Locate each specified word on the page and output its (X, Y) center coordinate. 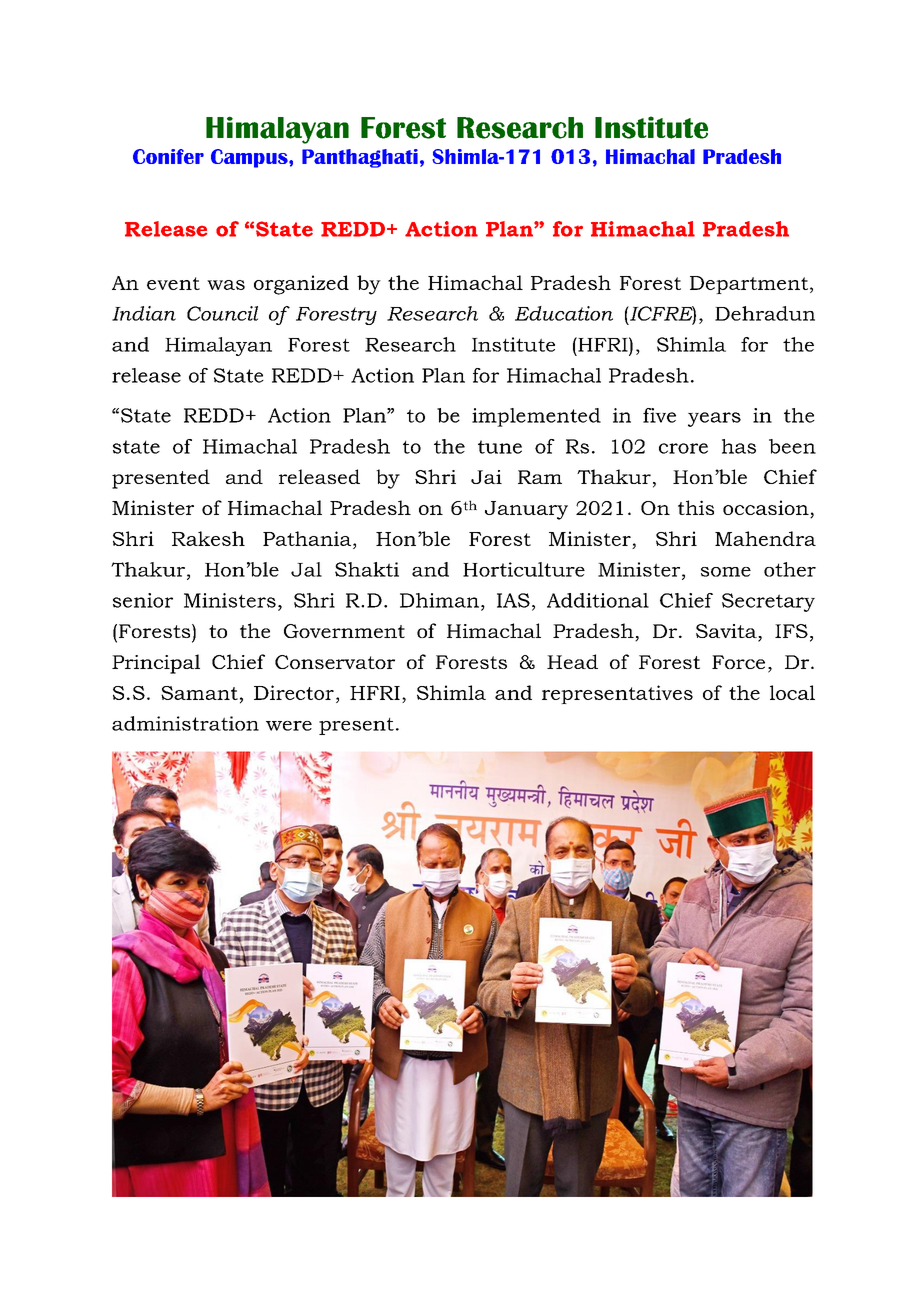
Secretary (768, 602)
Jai (486, 477)
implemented (536, 417)
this (696, 507)
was (226, 285)
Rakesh (208, 538)
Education (564, 313)
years (714, 419)
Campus (250, 158)
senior (143, 600)
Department (749, 285)
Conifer (168, 156)
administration (185, 723)
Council (222, 313)
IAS (513, 600)
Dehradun (765, 313)
